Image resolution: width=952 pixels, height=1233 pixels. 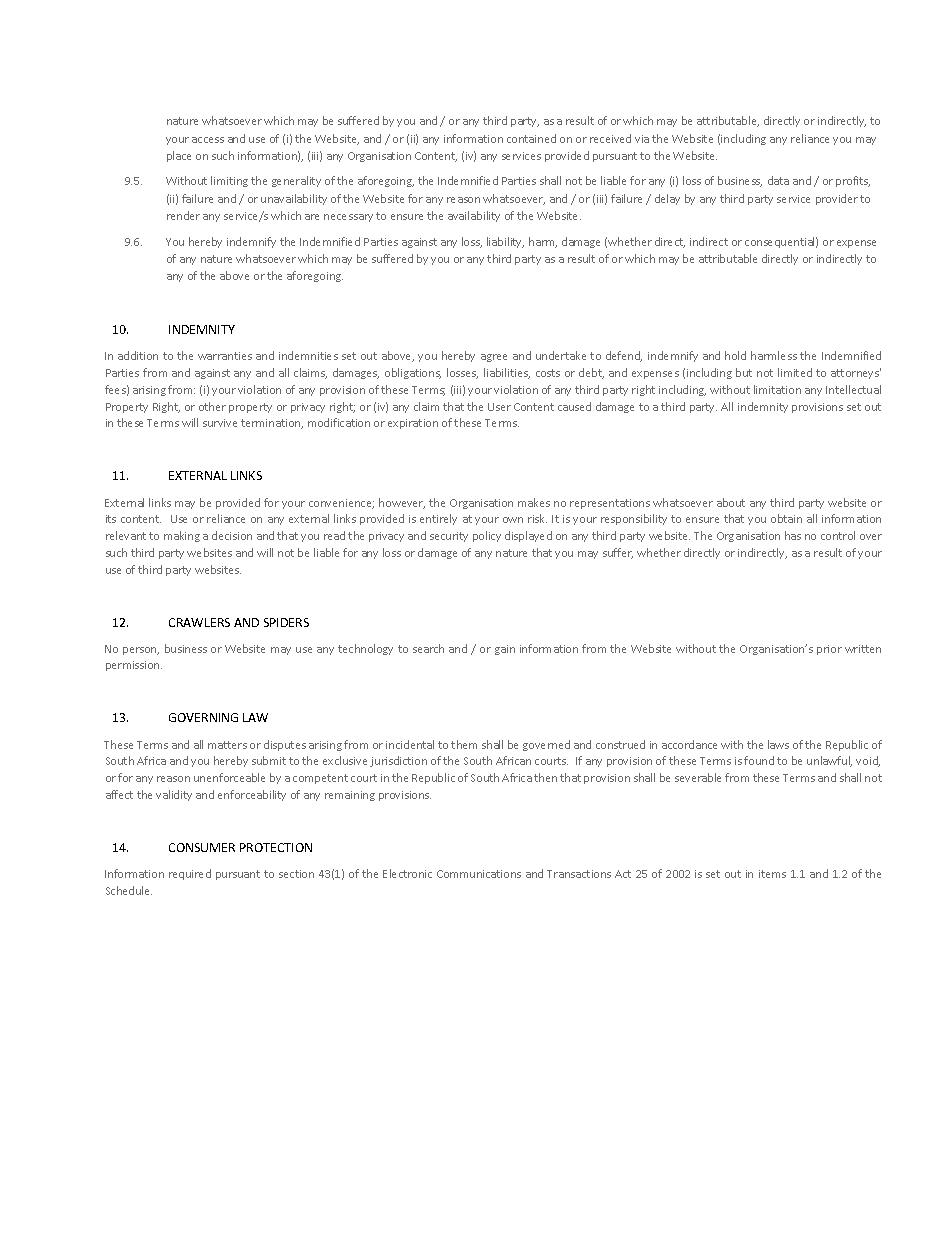 What do you see at coordinates (778, 180) in the page?
I see `data` at bounding box center [778, 180].
